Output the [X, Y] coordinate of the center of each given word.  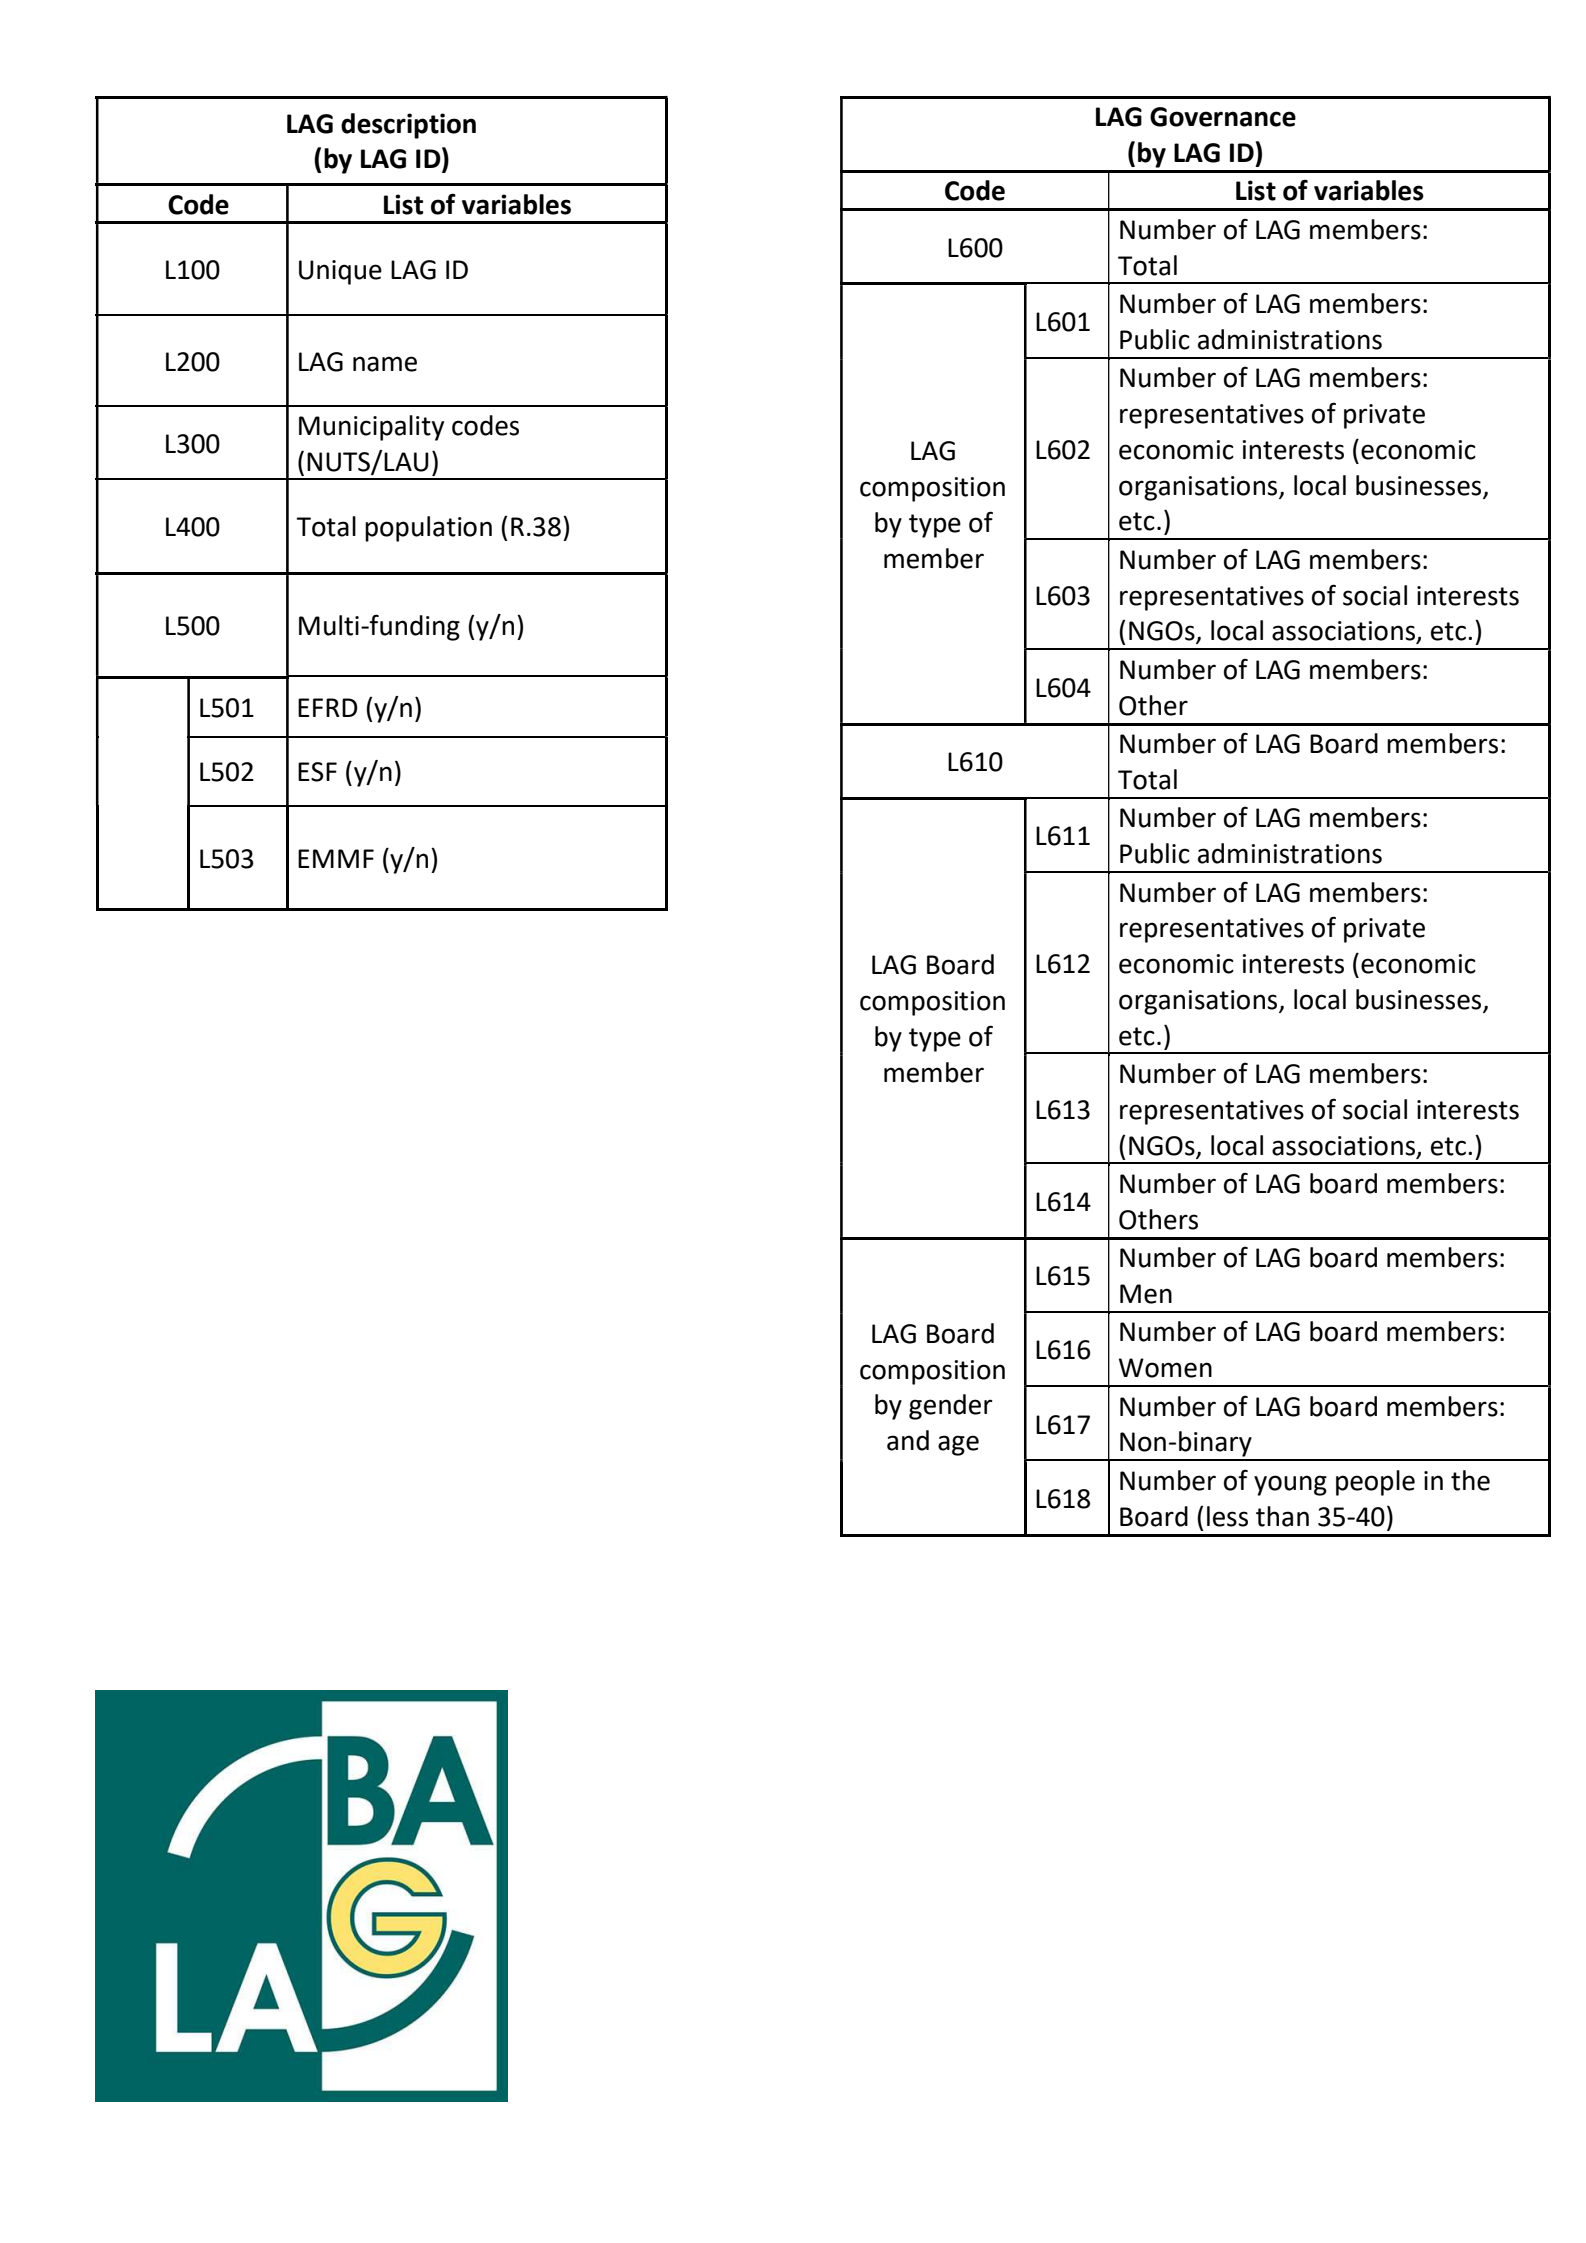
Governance [1223, 117]
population [428, 529]
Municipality [371, 428]
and [908, 1440]
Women [1165, 1368]
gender [950, 1407]
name [385, 364]
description [408, 126]
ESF [317, 772]
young [1290, 1485]
